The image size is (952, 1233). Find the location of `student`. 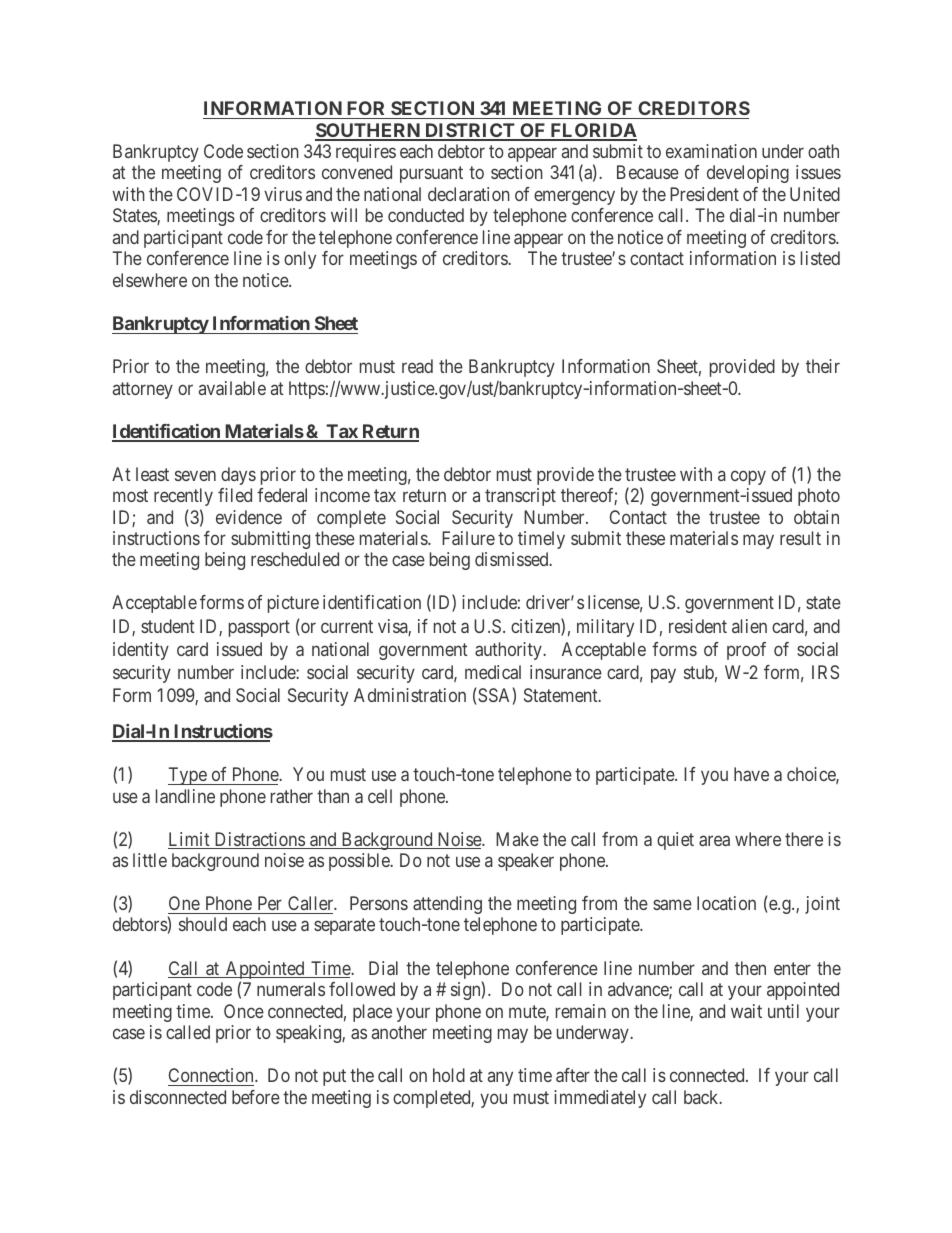

student is located at coordinates (167, 626).
